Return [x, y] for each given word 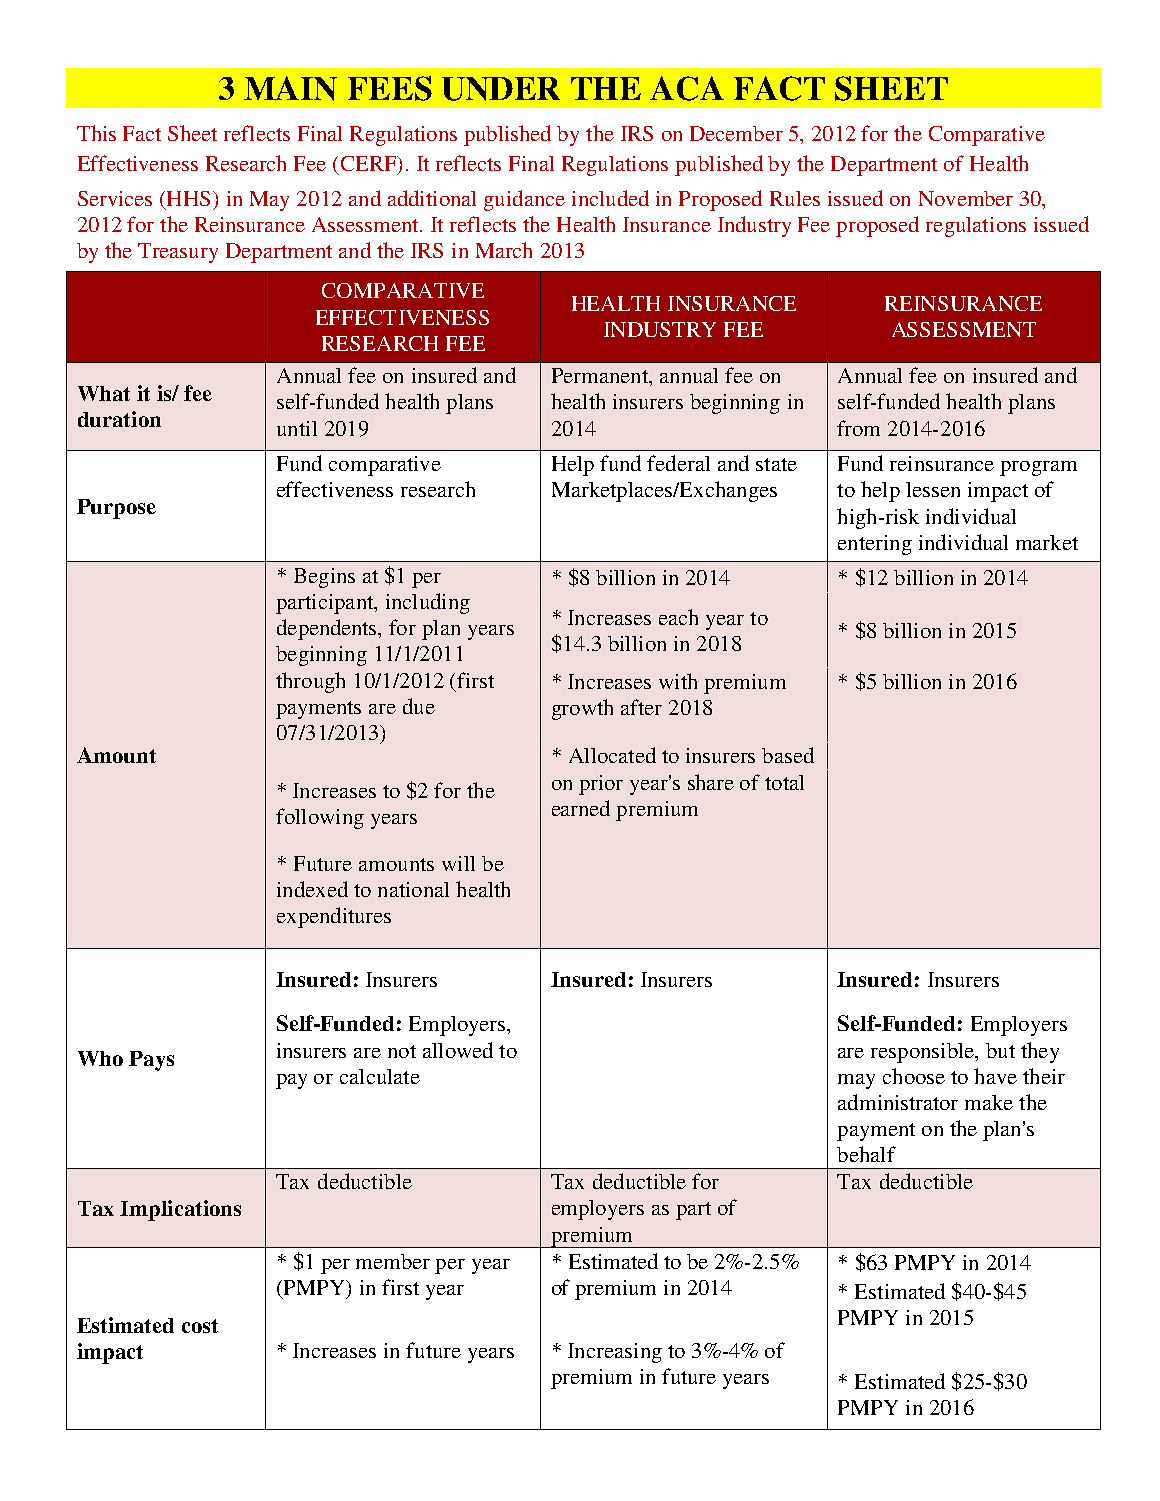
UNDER [501, 89]
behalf [866, 1154]
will [458, 863]
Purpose [116, 509]
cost [200, 1326]
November [966, 198]
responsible [924, 1053]
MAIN [290, 88]
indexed [312, 889]
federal [678, 463]
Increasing [615, 1353]
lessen [933, 489]
